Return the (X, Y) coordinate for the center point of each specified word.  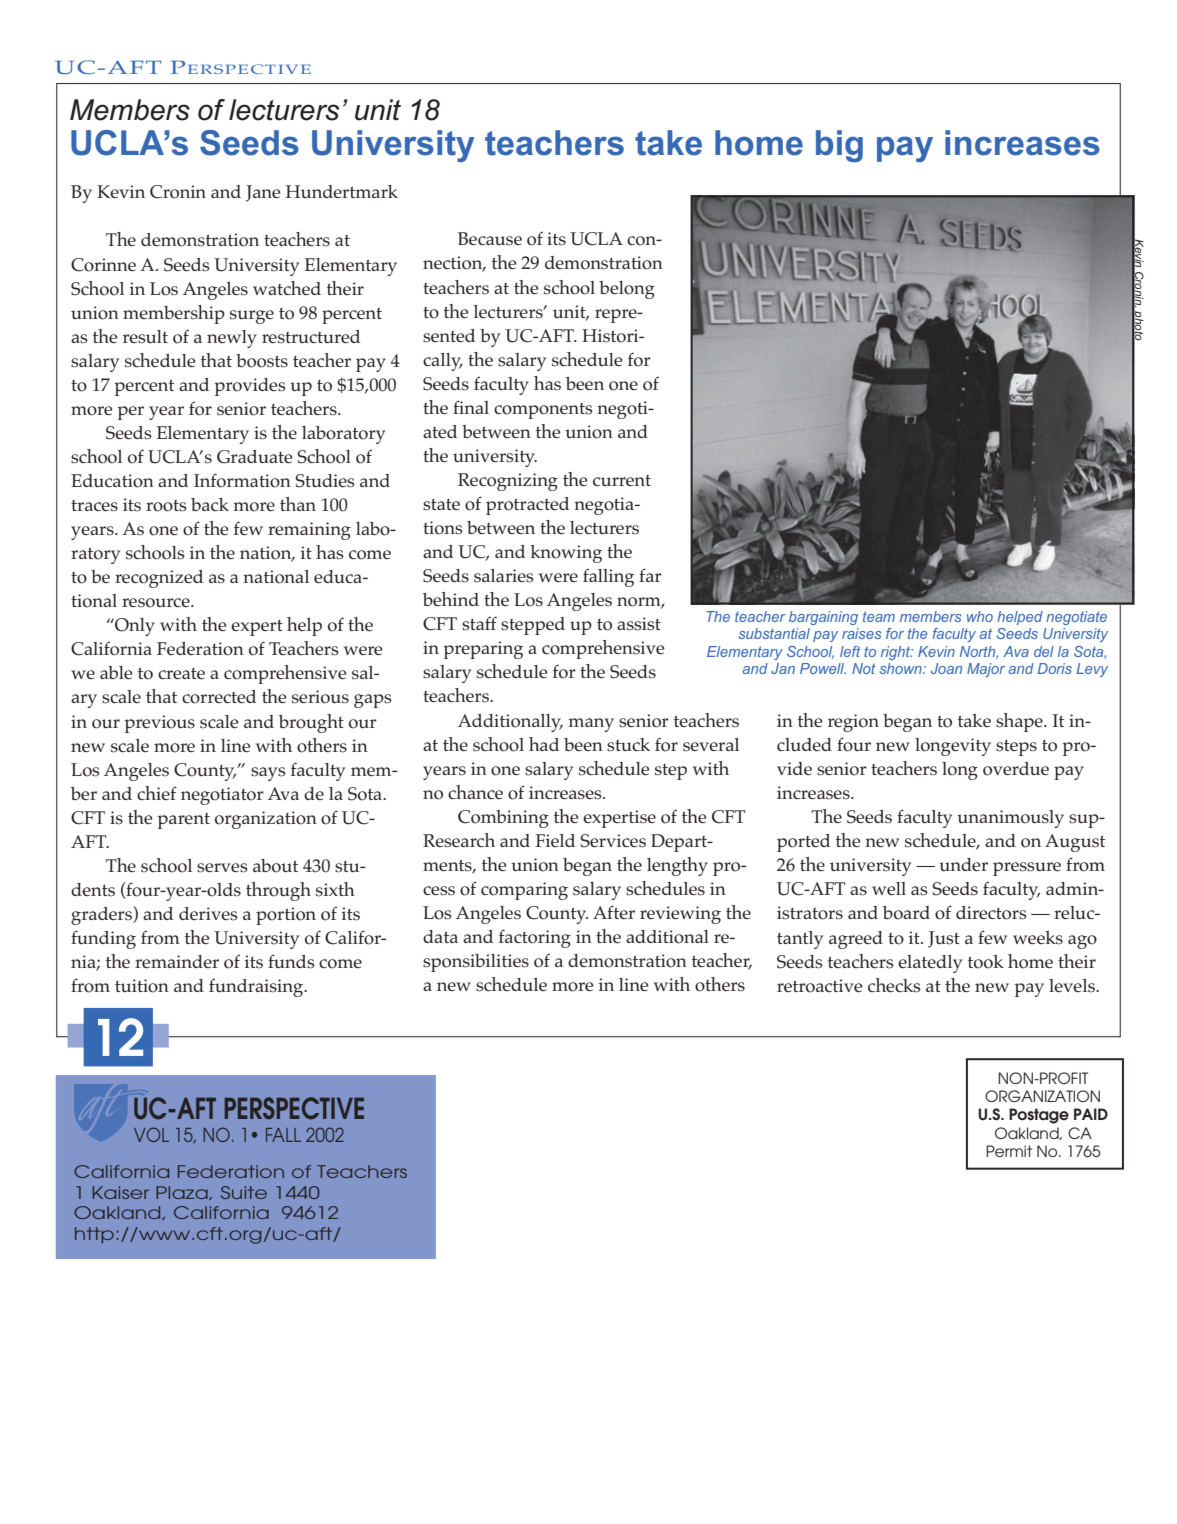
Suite (244, 1192)
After (614, 912)
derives (208, 914)
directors (991, 913)
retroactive (820, 986)
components (543, 411)
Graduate (255, 457)
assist (639, 624)
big (839, 146)
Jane (263, 193)
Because (490, 239)
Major (986, 670)
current (622, 480)
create (181, 673)
